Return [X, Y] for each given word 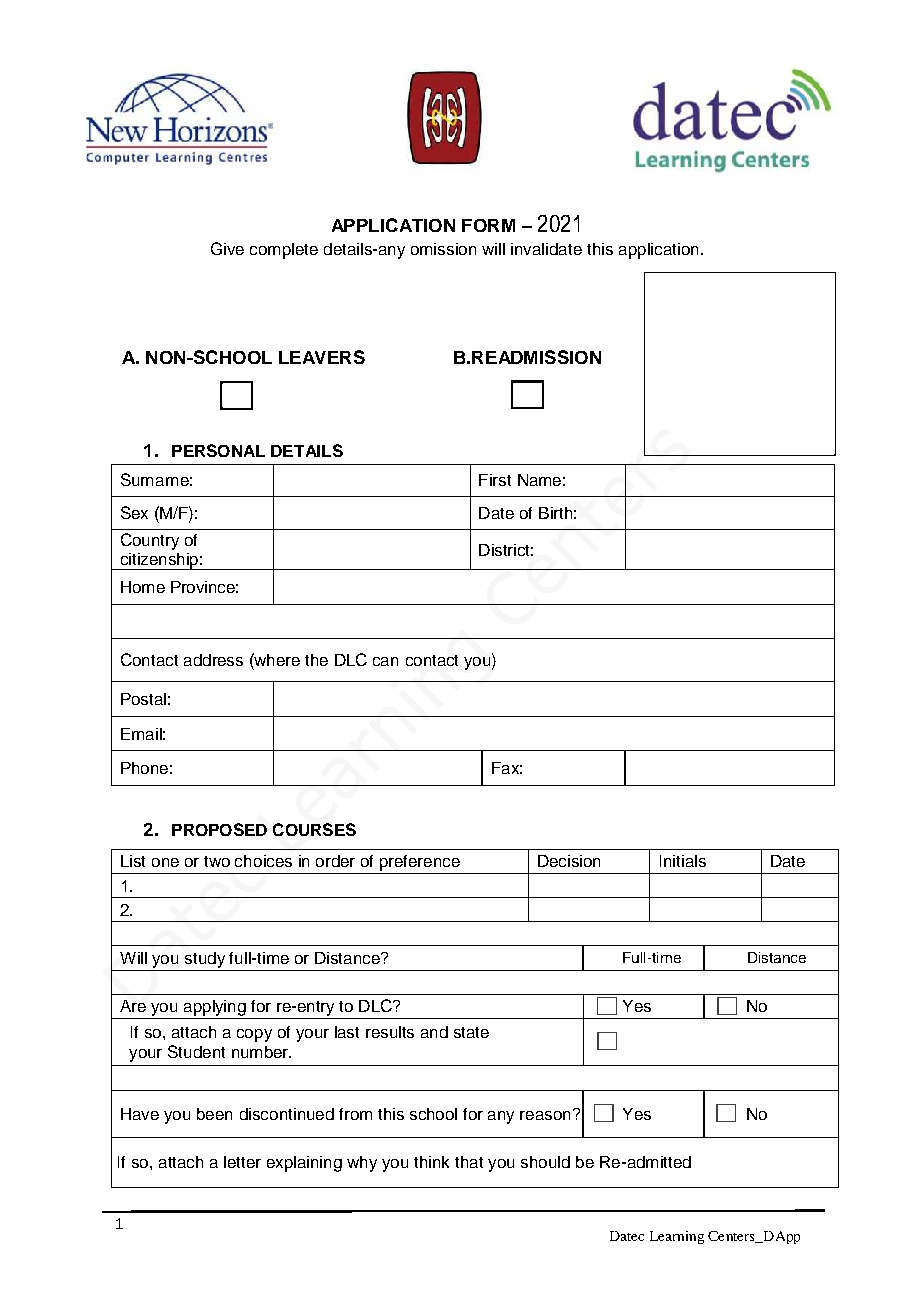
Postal [143, 699]
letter [242, 1162]
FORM [488, 225]
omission [443, 249]
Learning [677, 1237]
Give [227, 248]
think [431, 1162]
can [385, 661]
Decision [569, 861]
